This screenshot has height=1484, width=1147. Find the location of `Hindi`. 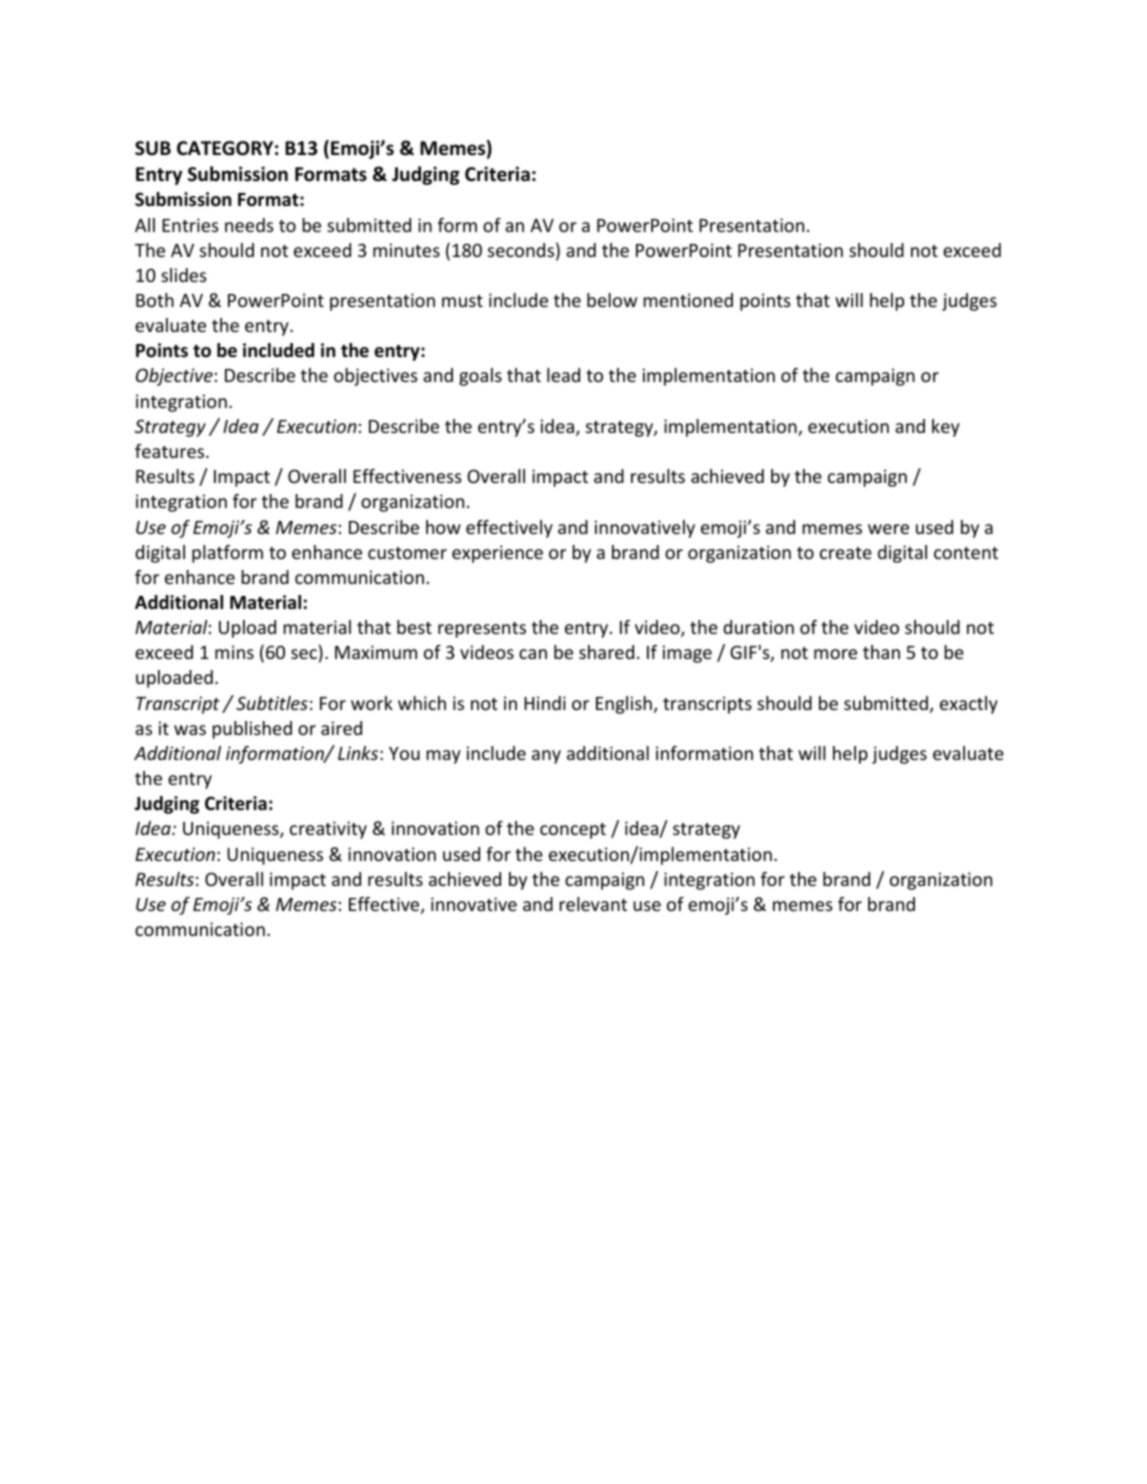

Hindi is located at coordinates (545, 703).
